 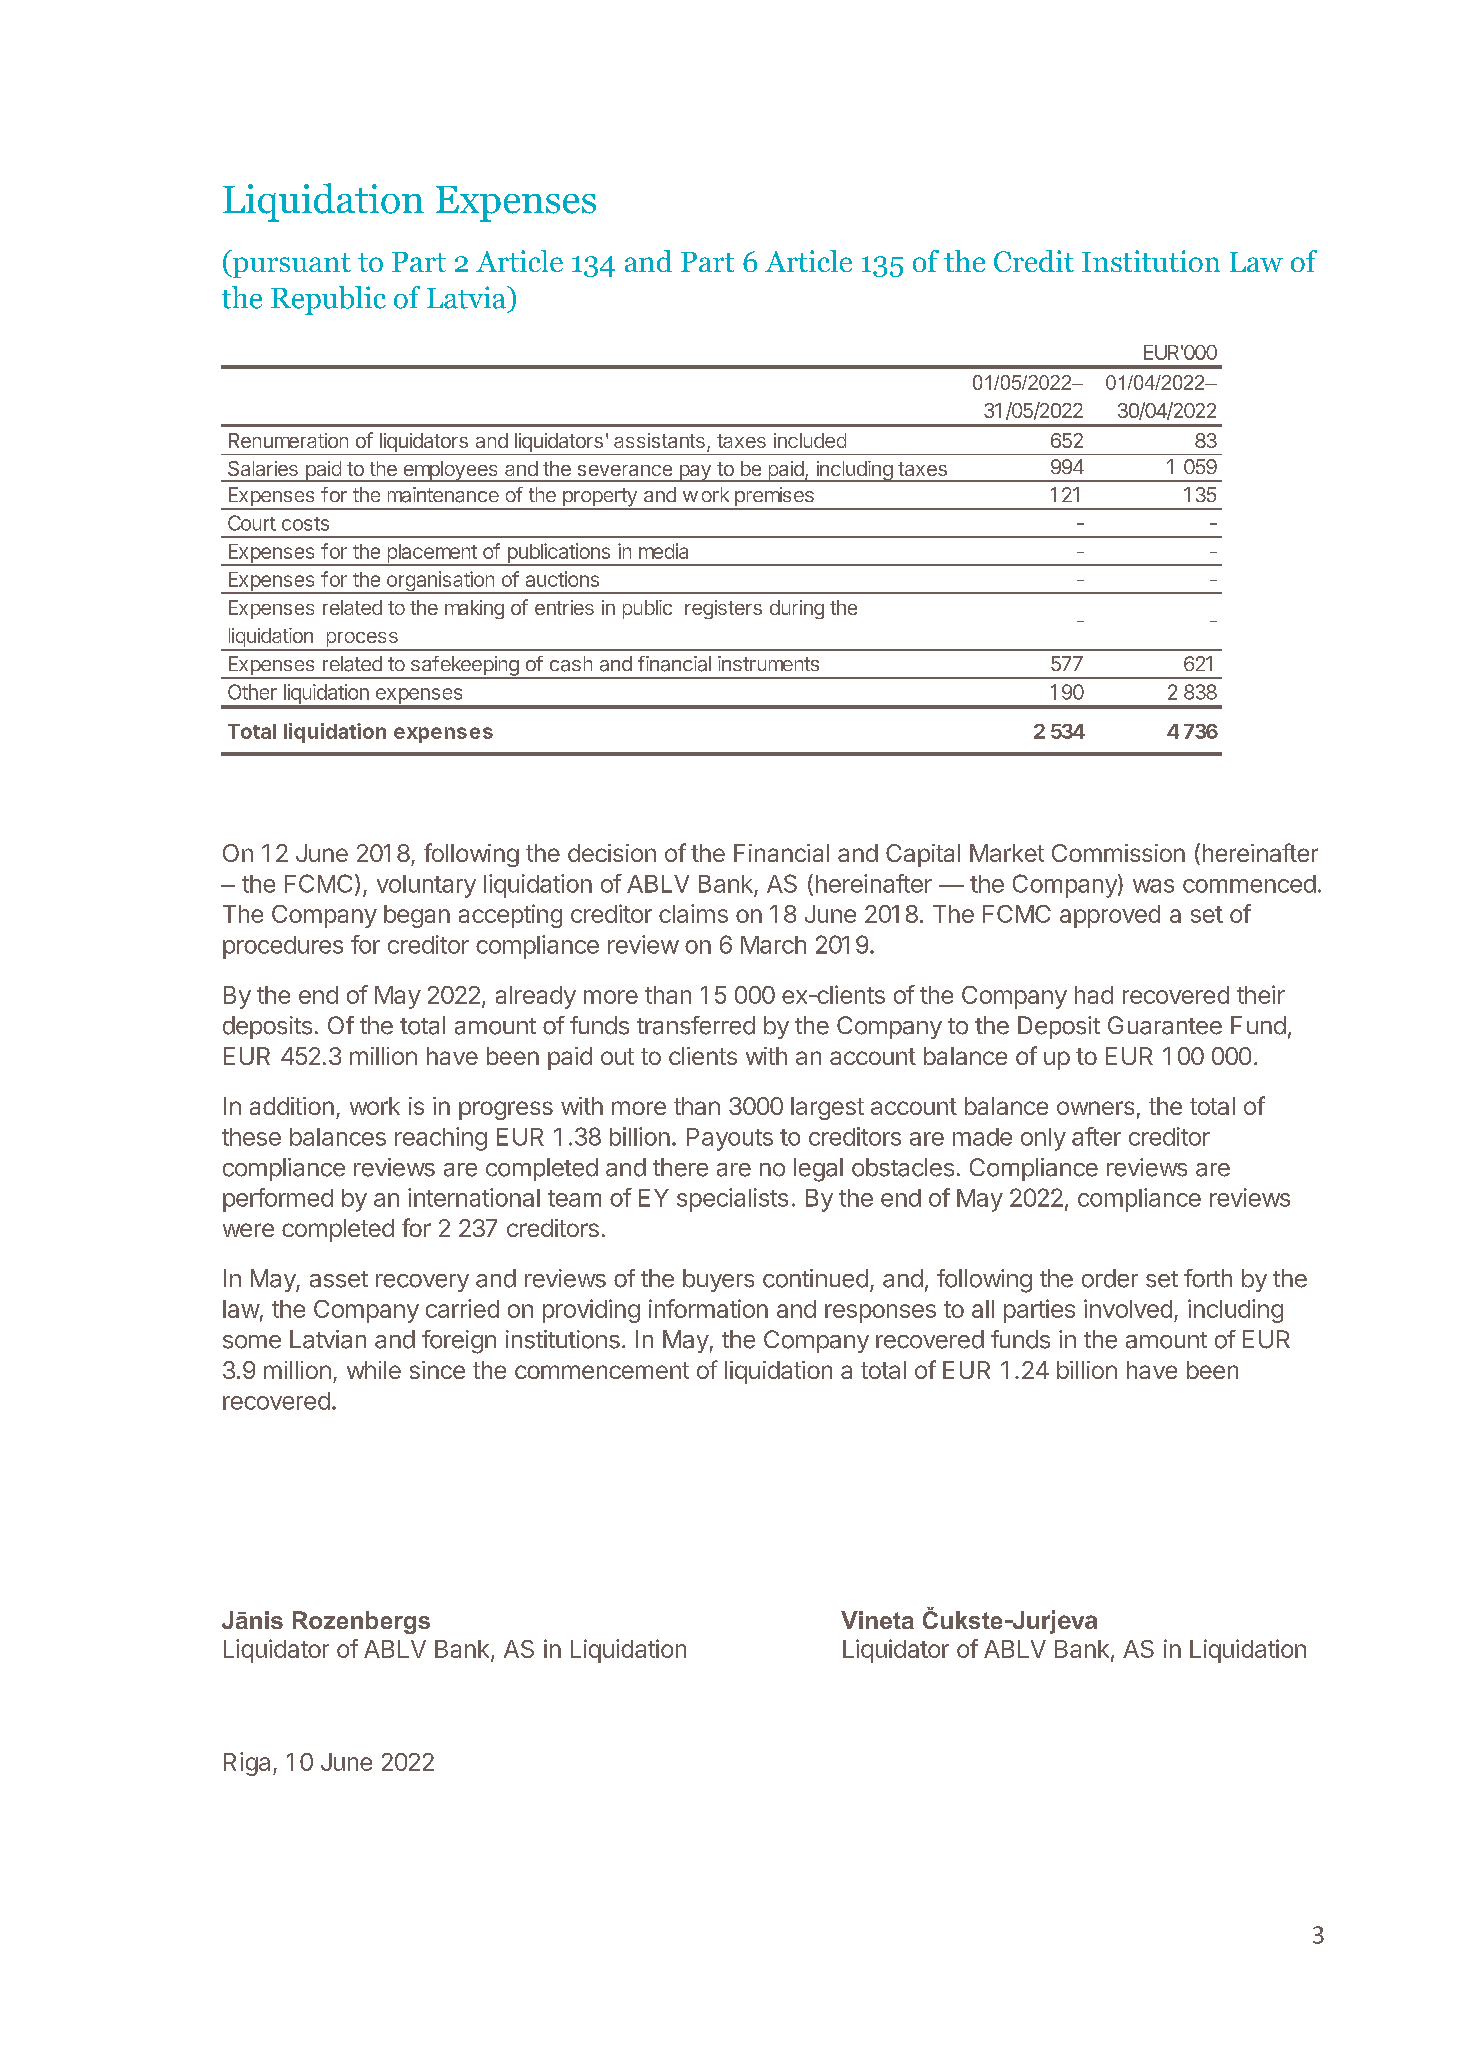 I want to click on pursuant, so click(x=291, y=265).
